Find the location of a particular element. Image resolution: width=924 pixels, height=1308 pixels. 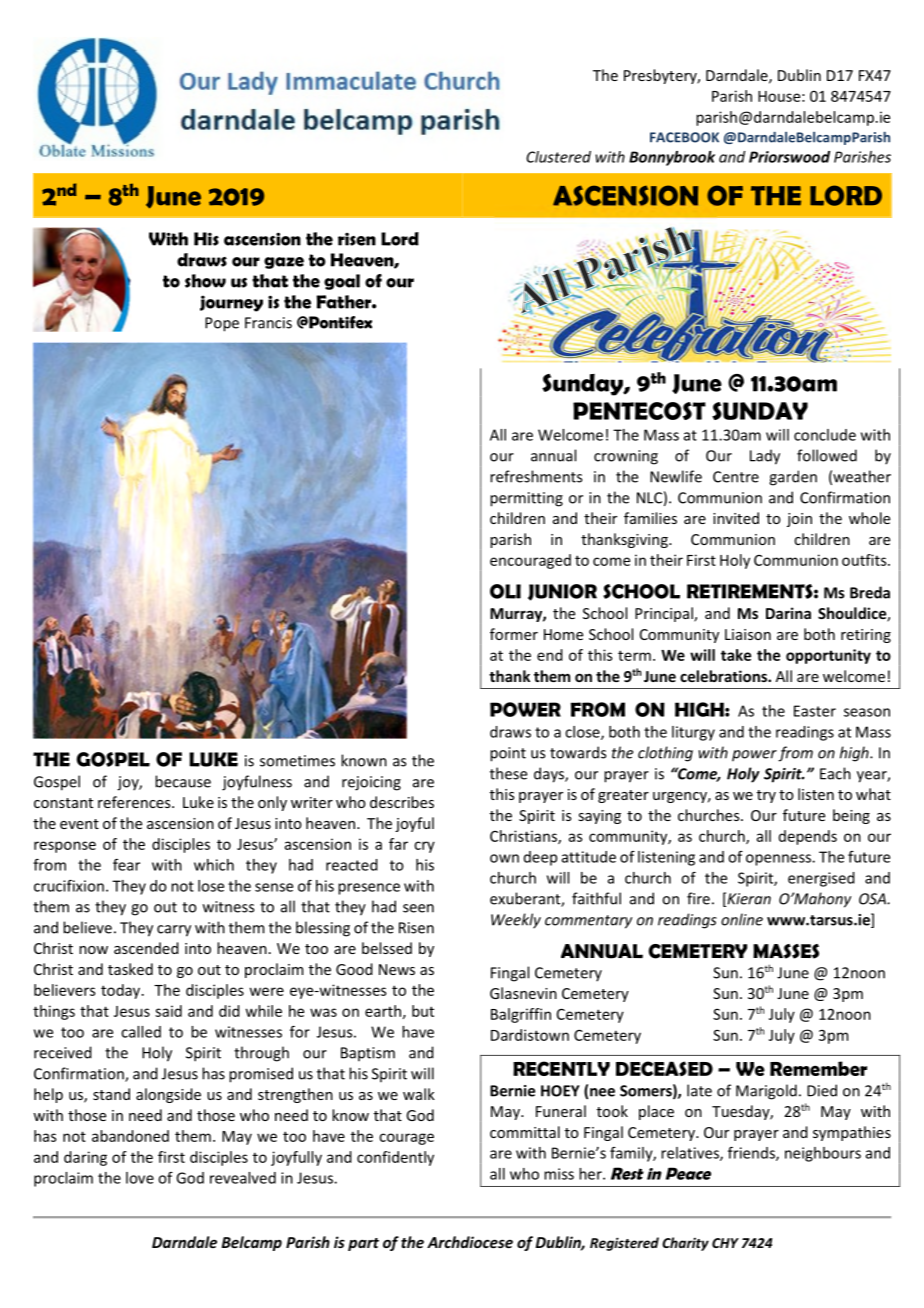

refreshments is located at coordinates (536, 476).
